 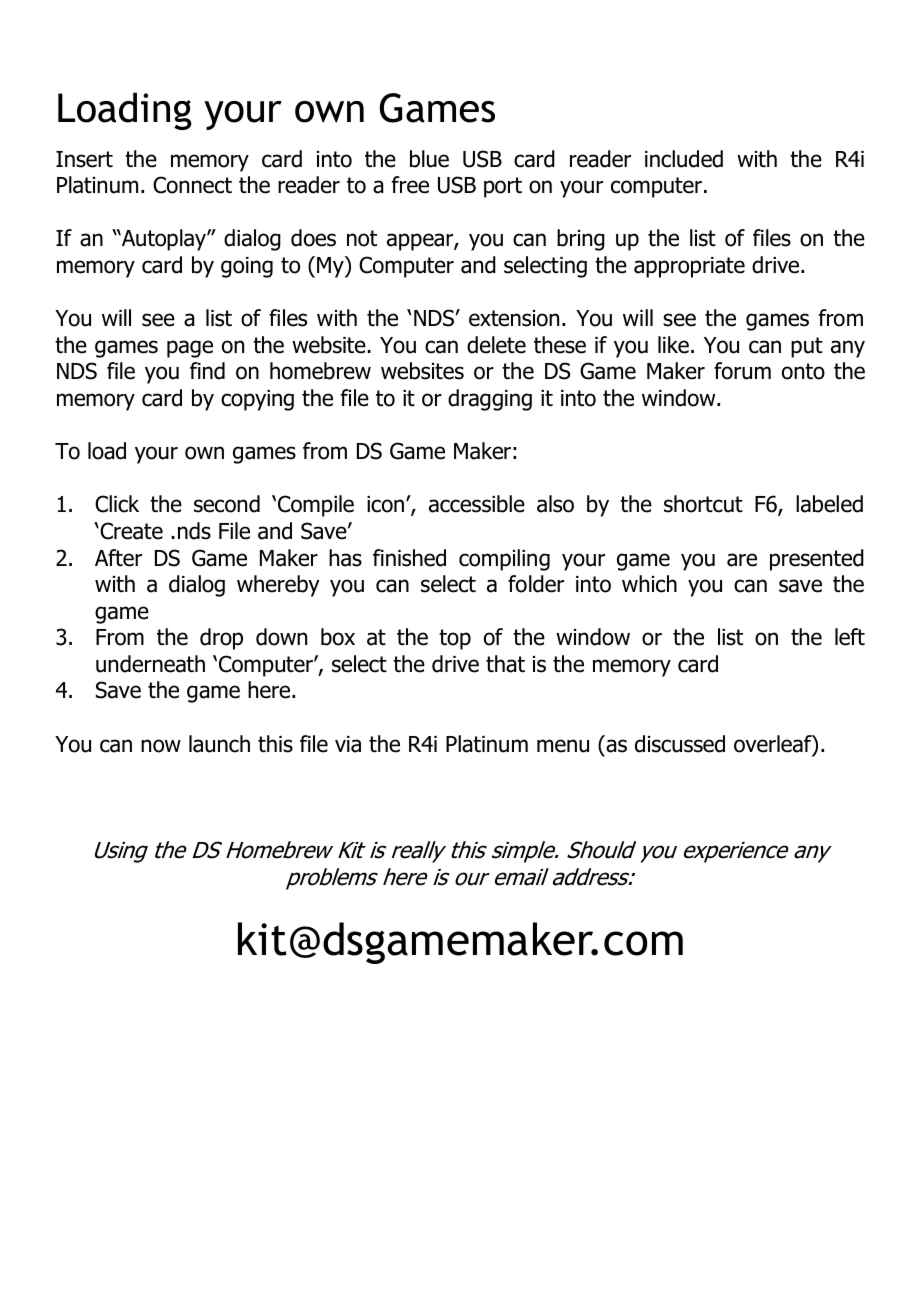 I want to click on included, so click(x=684, y=159).
